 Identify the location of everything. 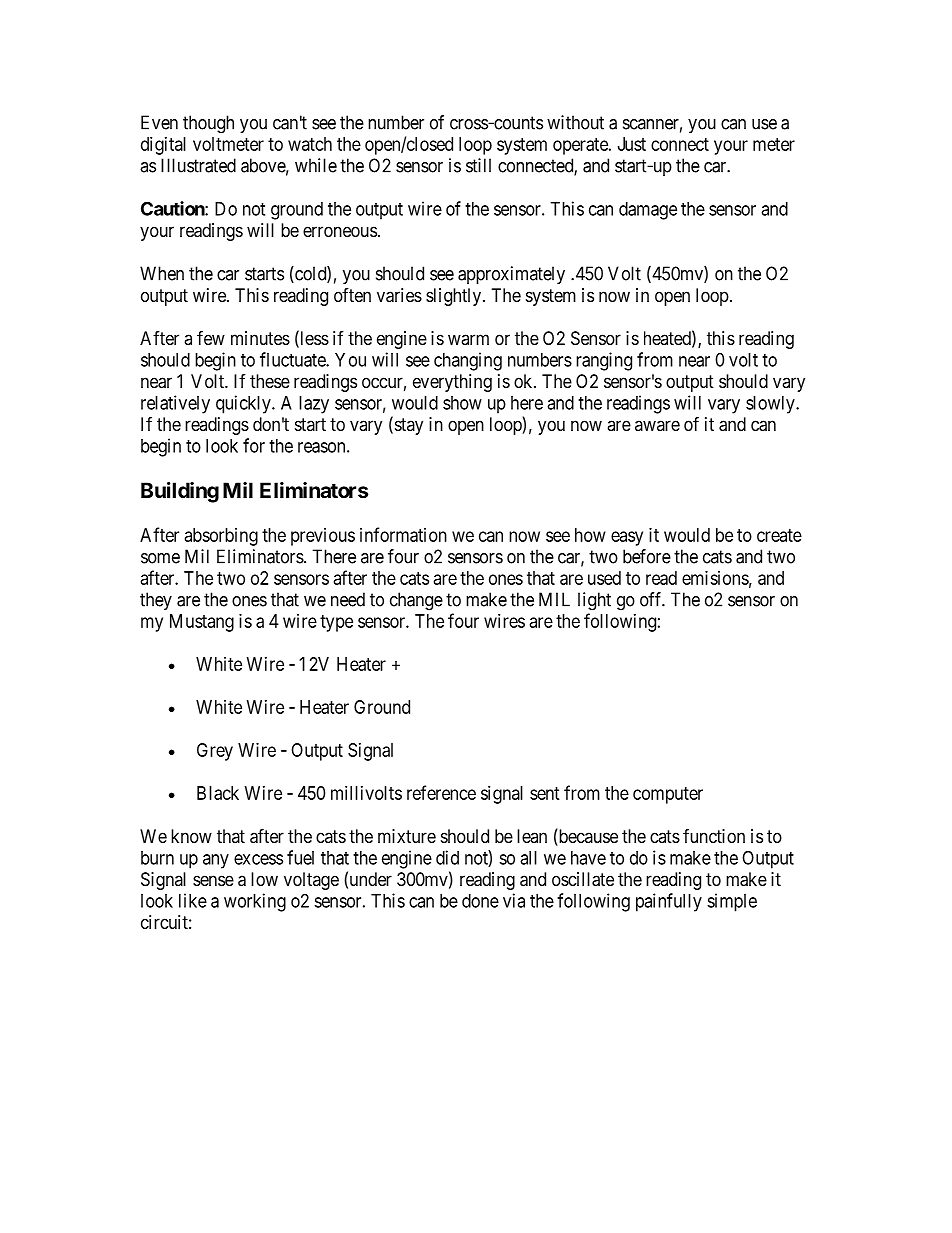
(452, 383).
